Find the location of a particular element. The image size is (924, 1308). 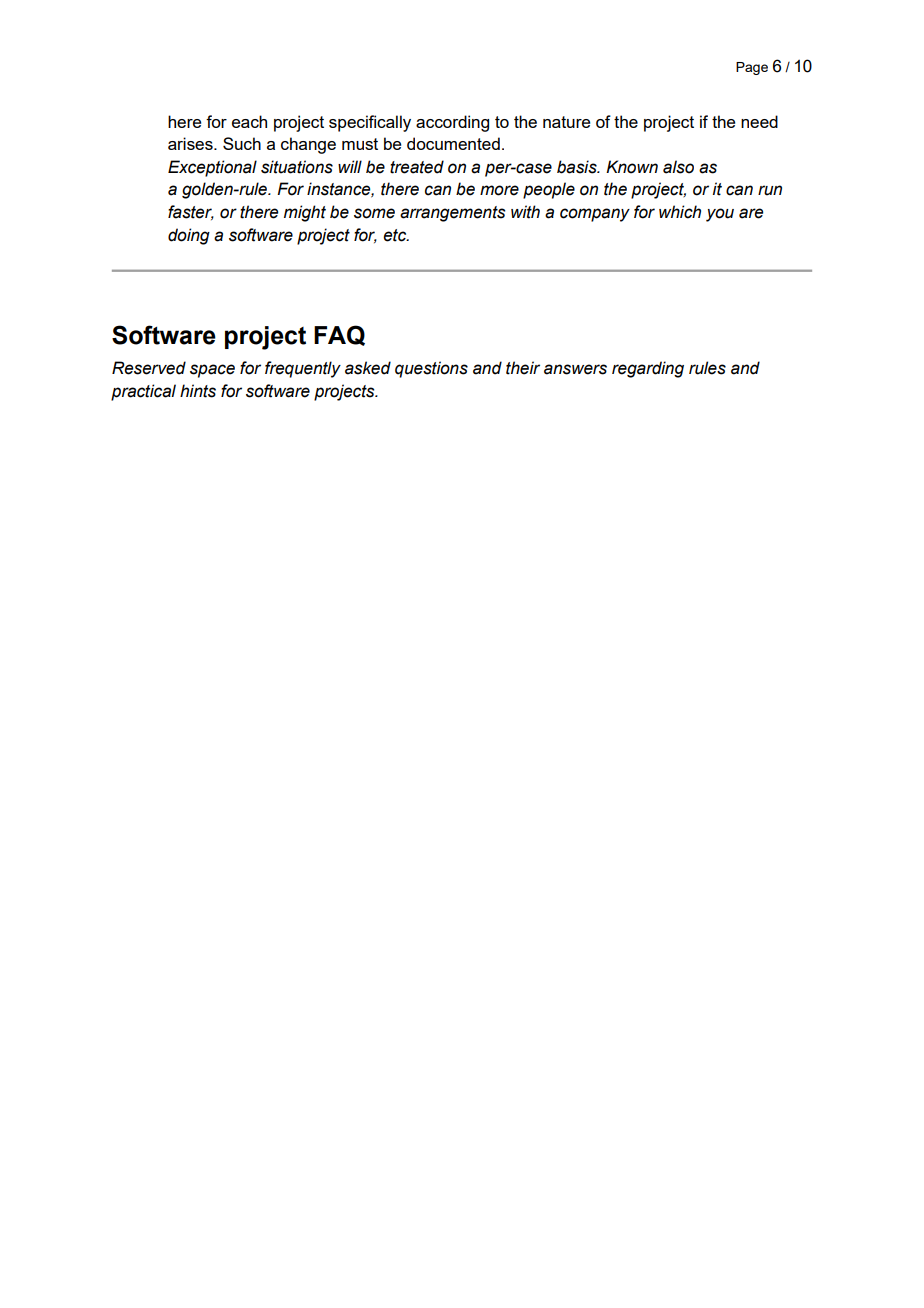

according is located at coordinates (452, 123).
